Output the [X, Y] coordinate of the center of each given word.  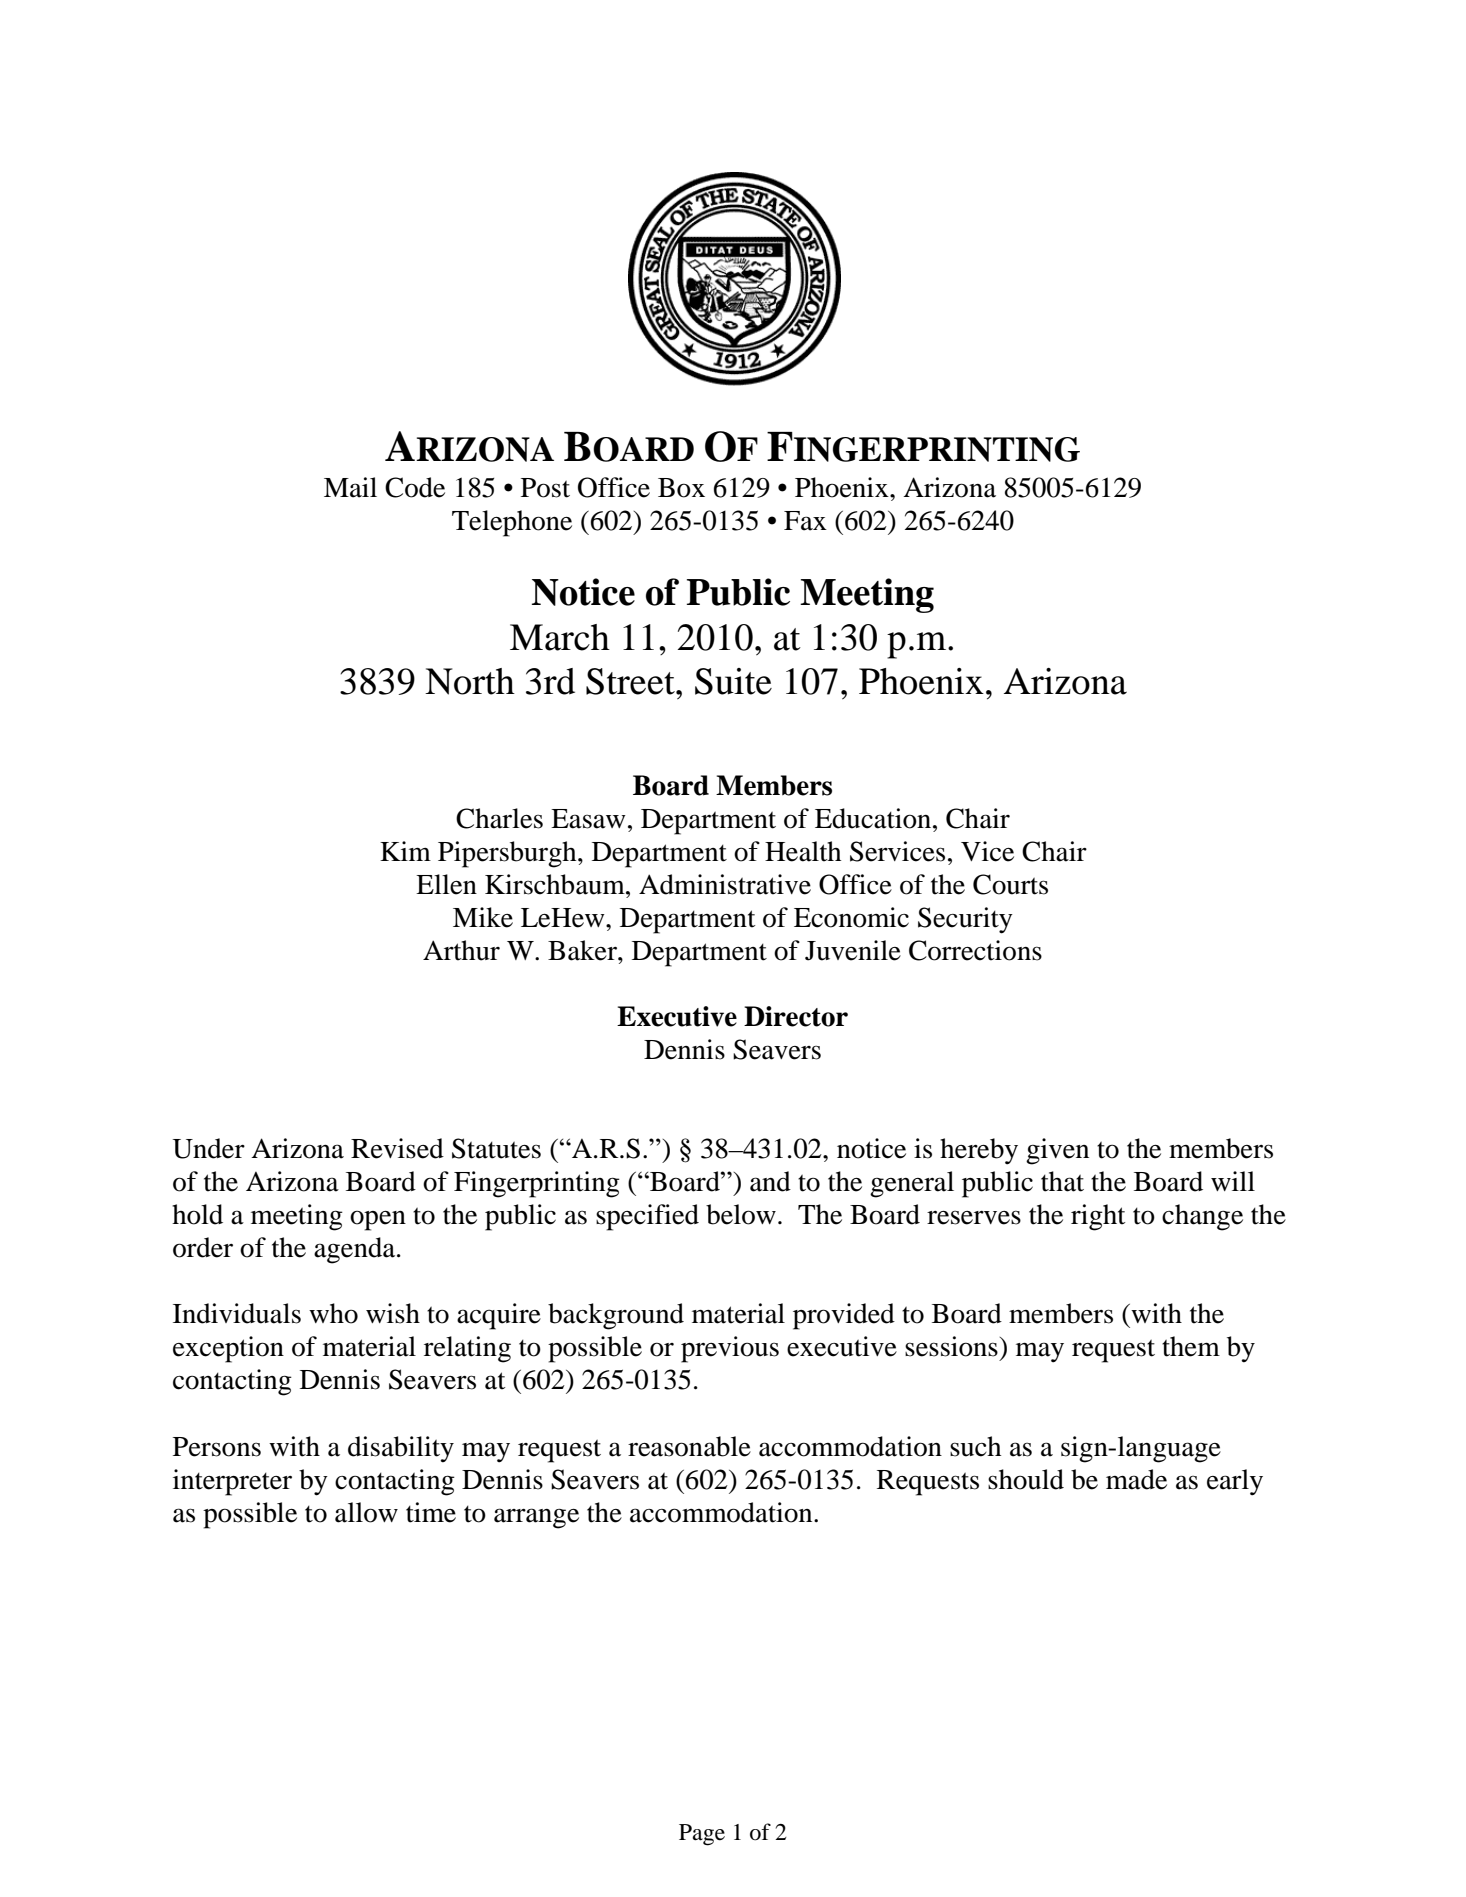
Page [702, 1835]
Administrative [725, 884]
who [333, 1313]
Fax [805, 521]
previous [730, 1349]
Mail [350, 487]
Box [681, 488]
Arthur [461, 950]
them [1191, 1346]
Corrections [975, 950]
